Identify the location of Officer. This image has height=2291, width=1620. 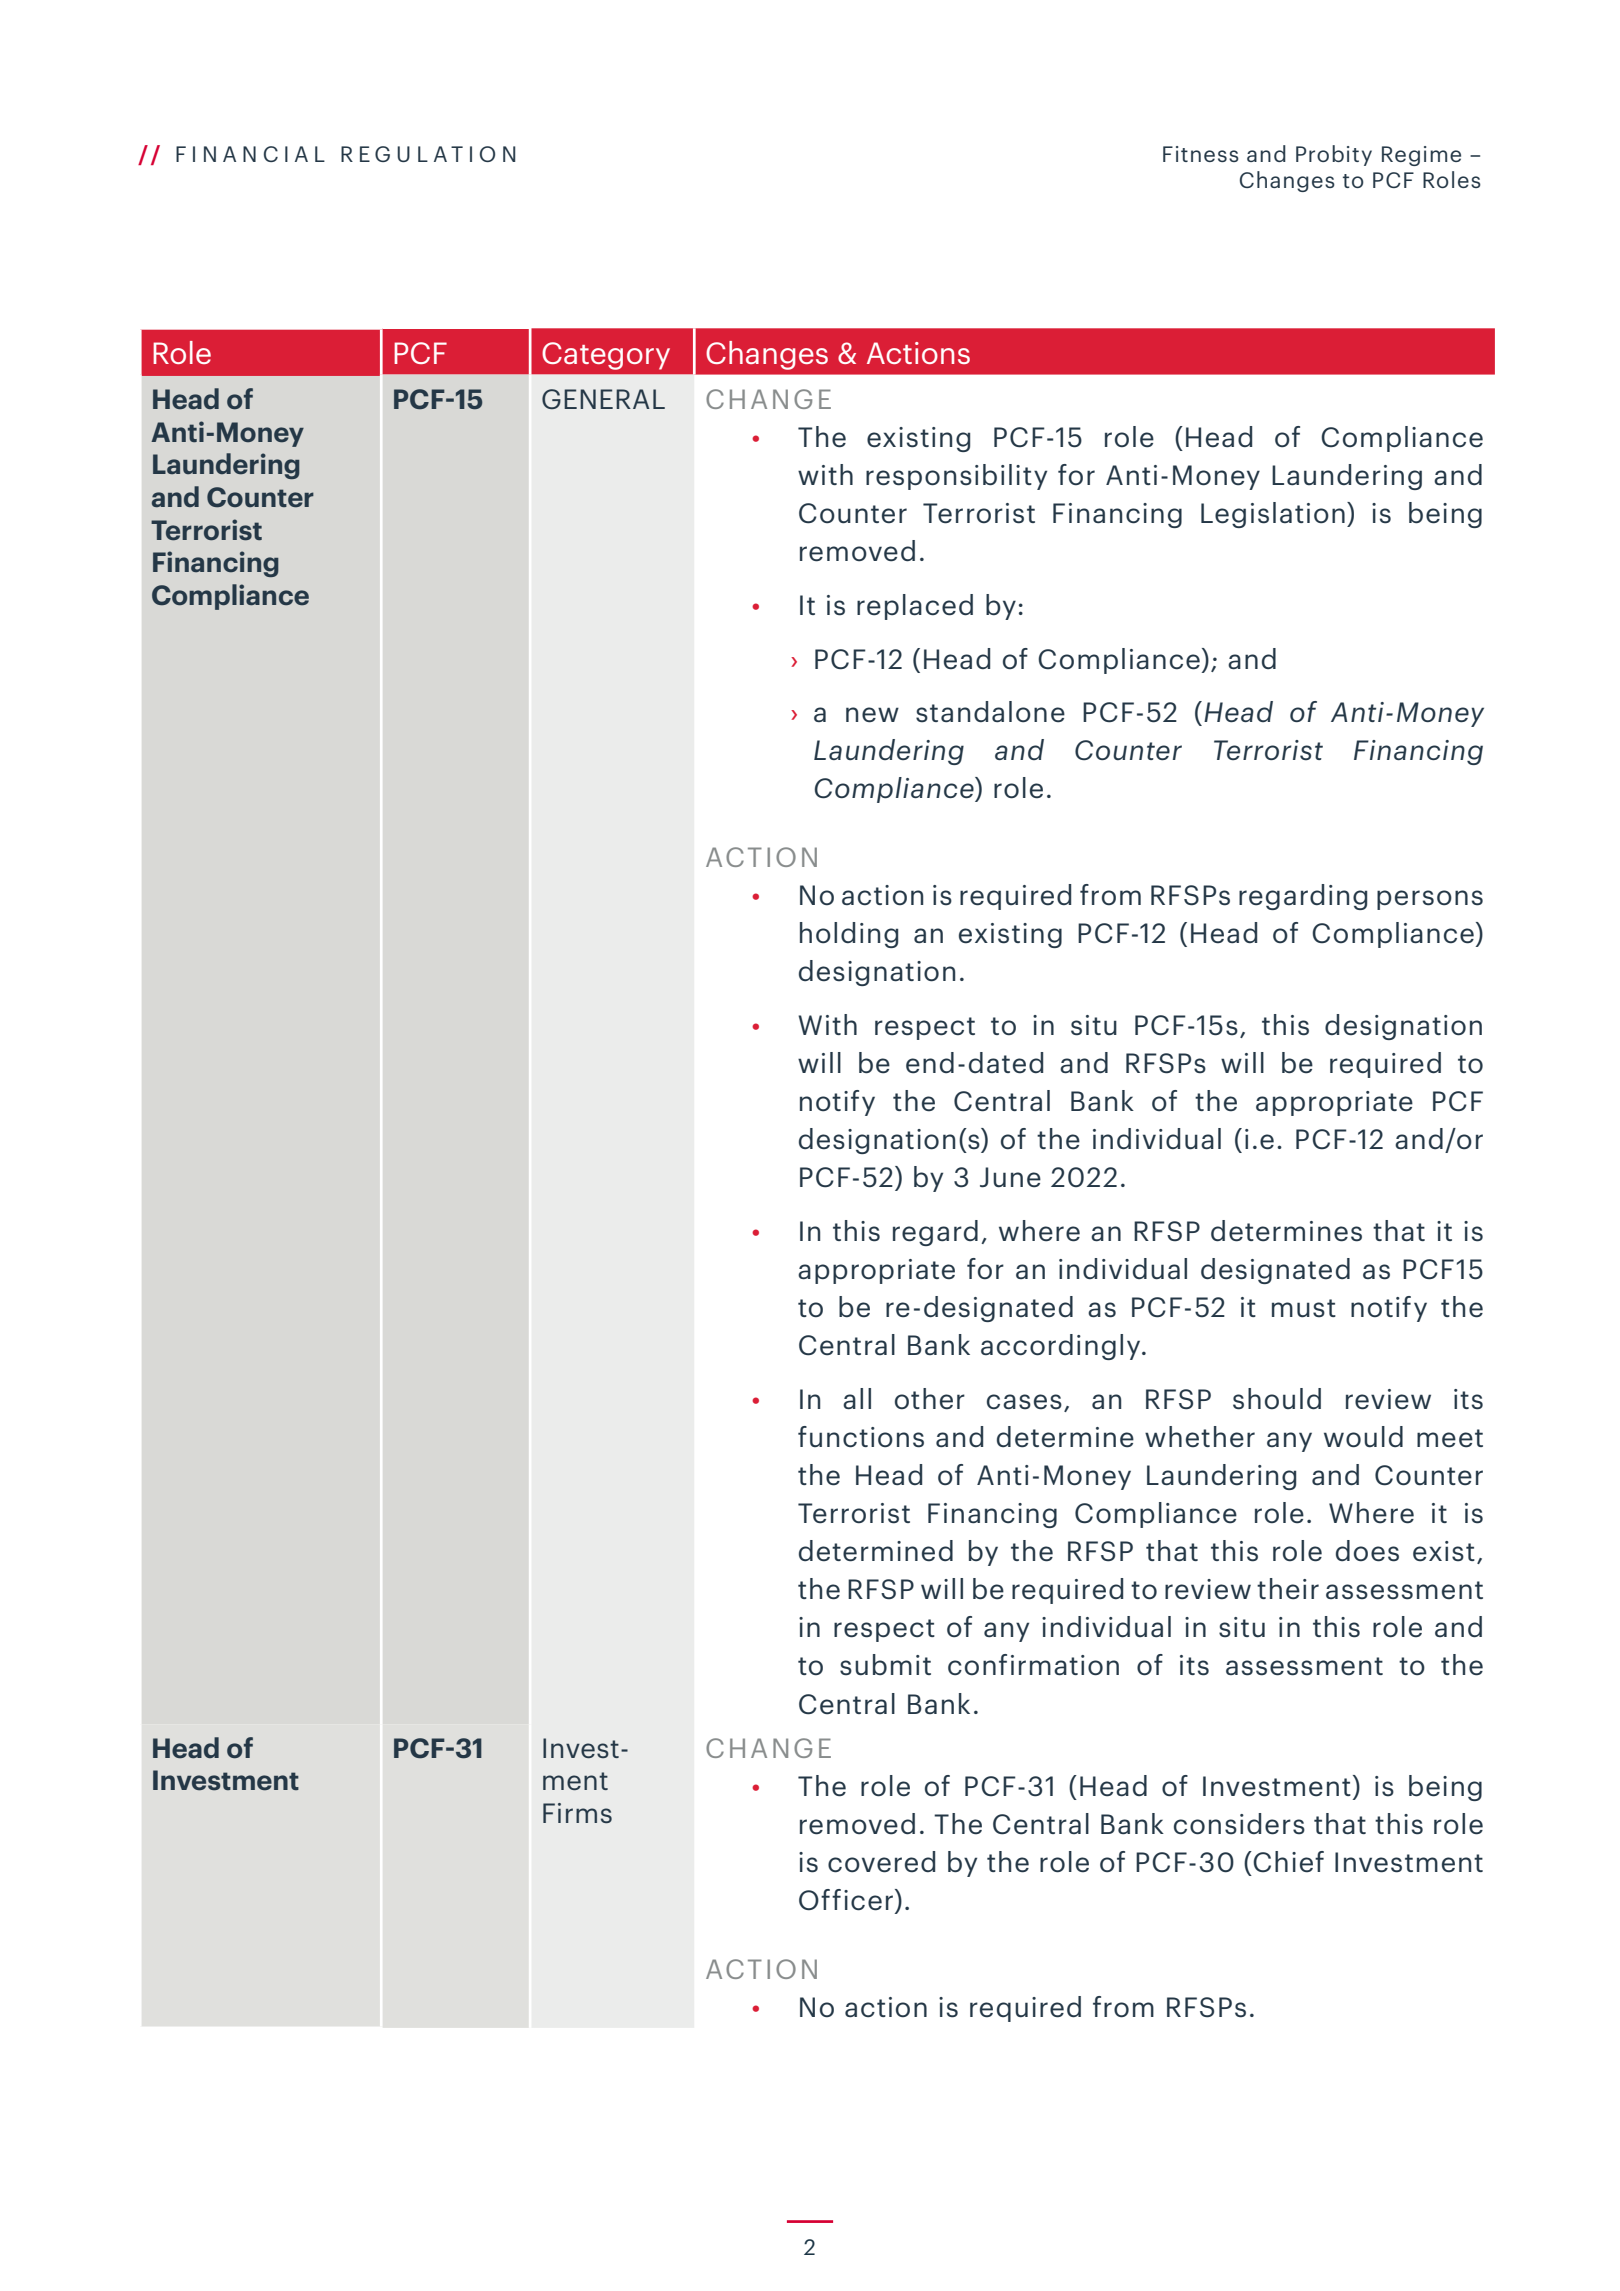
(847, 1901).
